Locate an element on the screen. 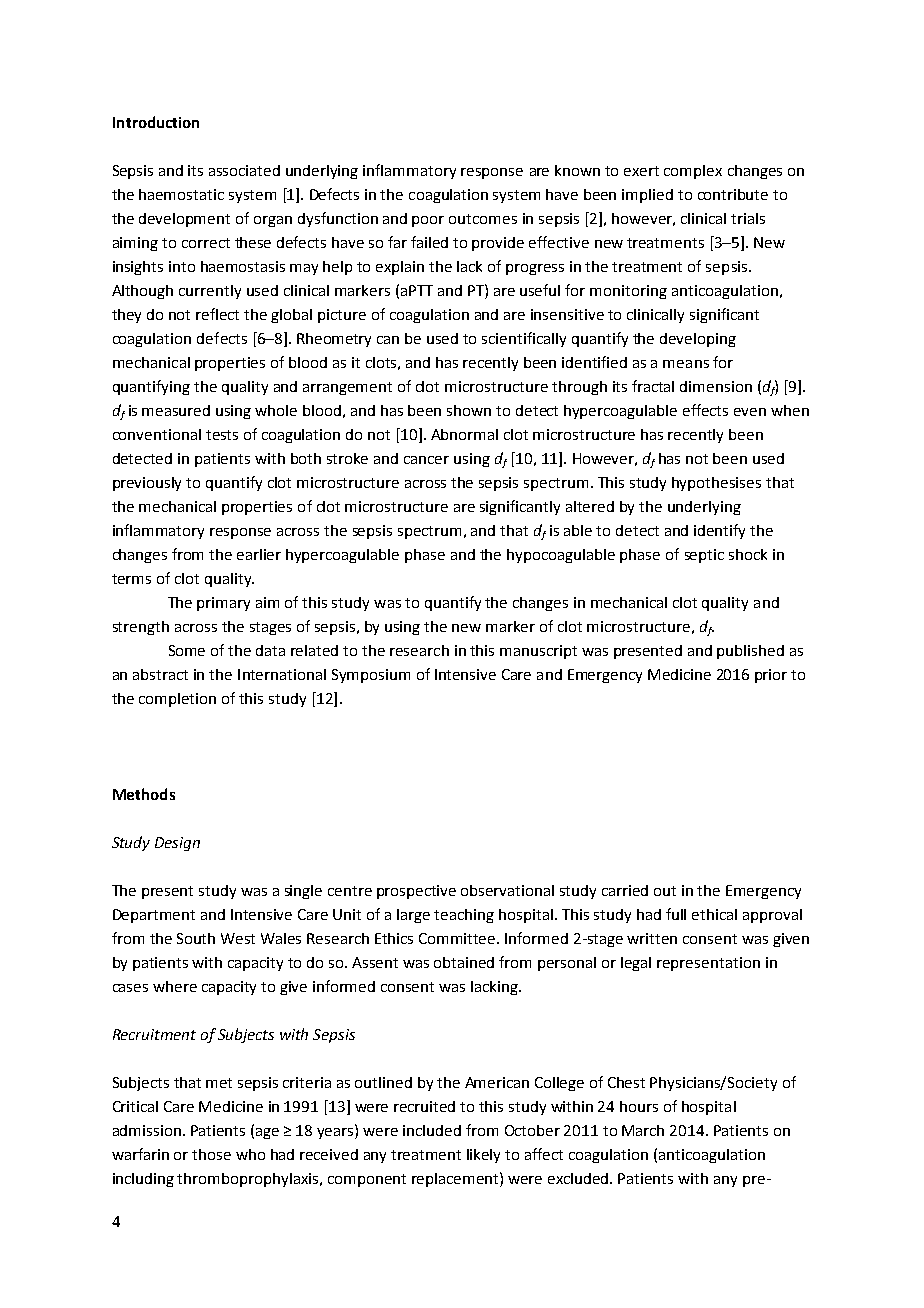  complex is located at coordinates (693, 172).
